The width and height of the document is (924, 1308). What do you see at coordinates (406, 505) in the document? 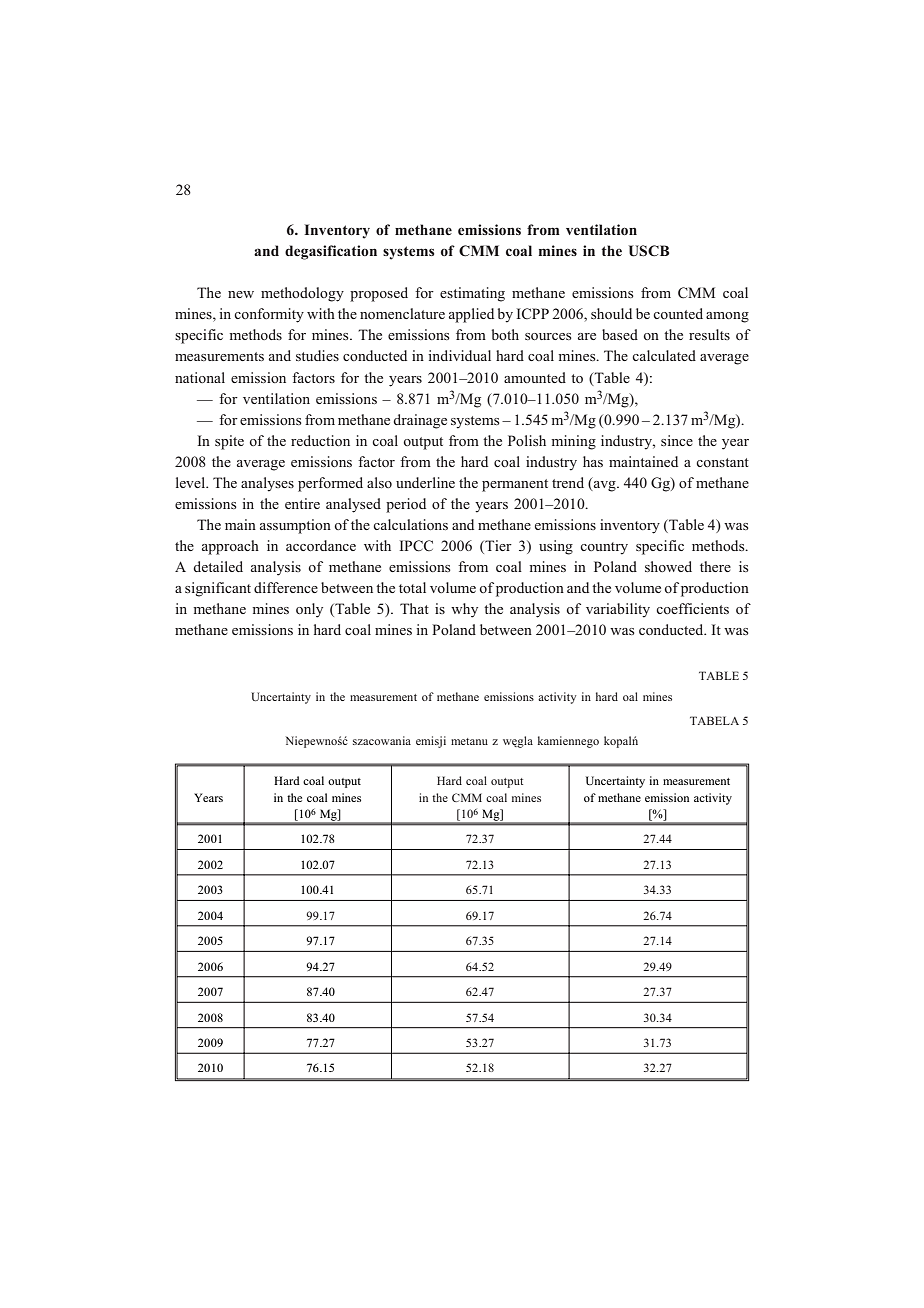
I see `period` at bounding box center [406, 505].
